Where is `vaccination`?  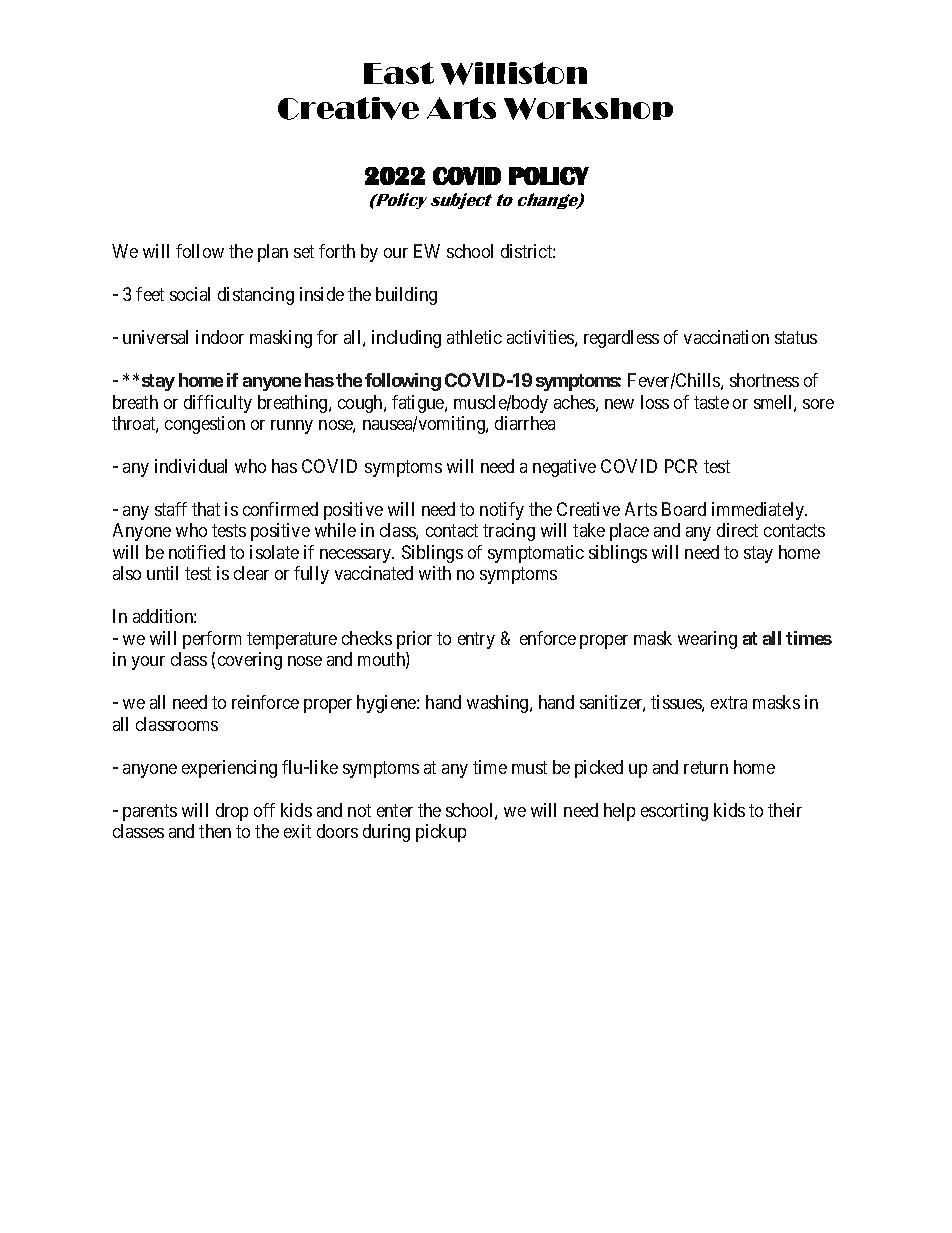
vaccination is located at coordinates (726, 337).
